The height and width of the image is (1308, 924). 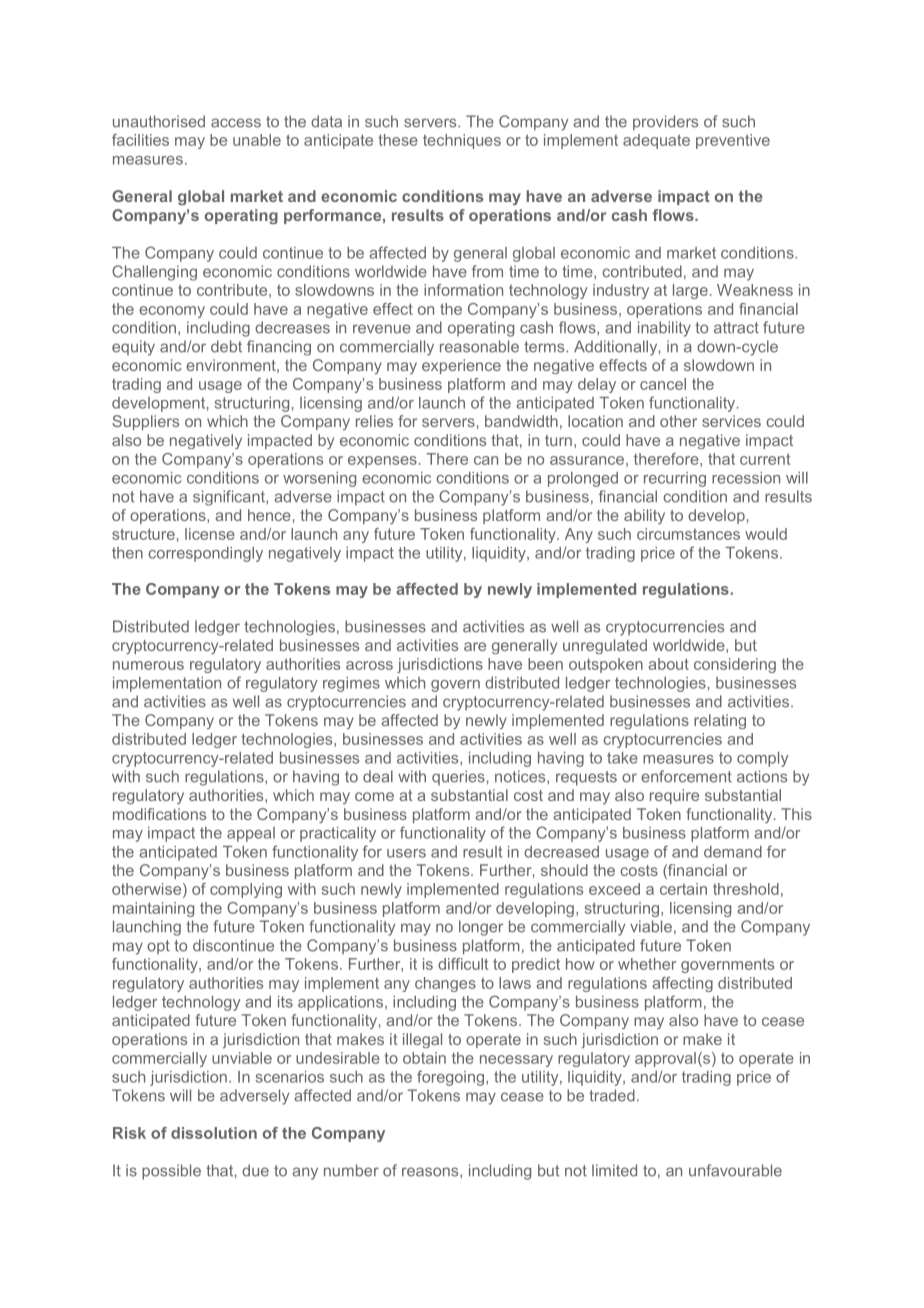 I want to click on dissolution, so click(x=214, y=1133).
